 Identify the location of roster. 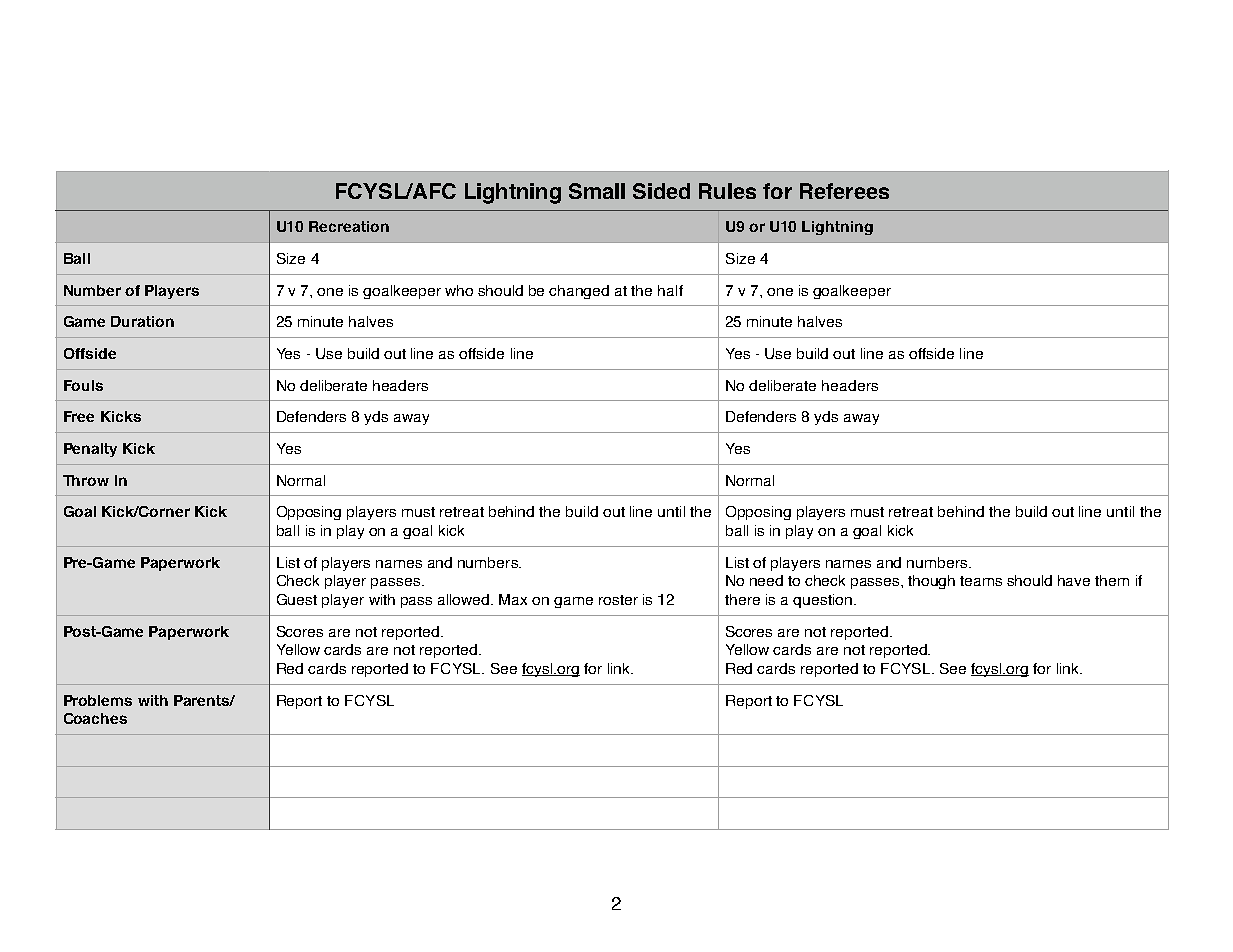
(618, 600).
